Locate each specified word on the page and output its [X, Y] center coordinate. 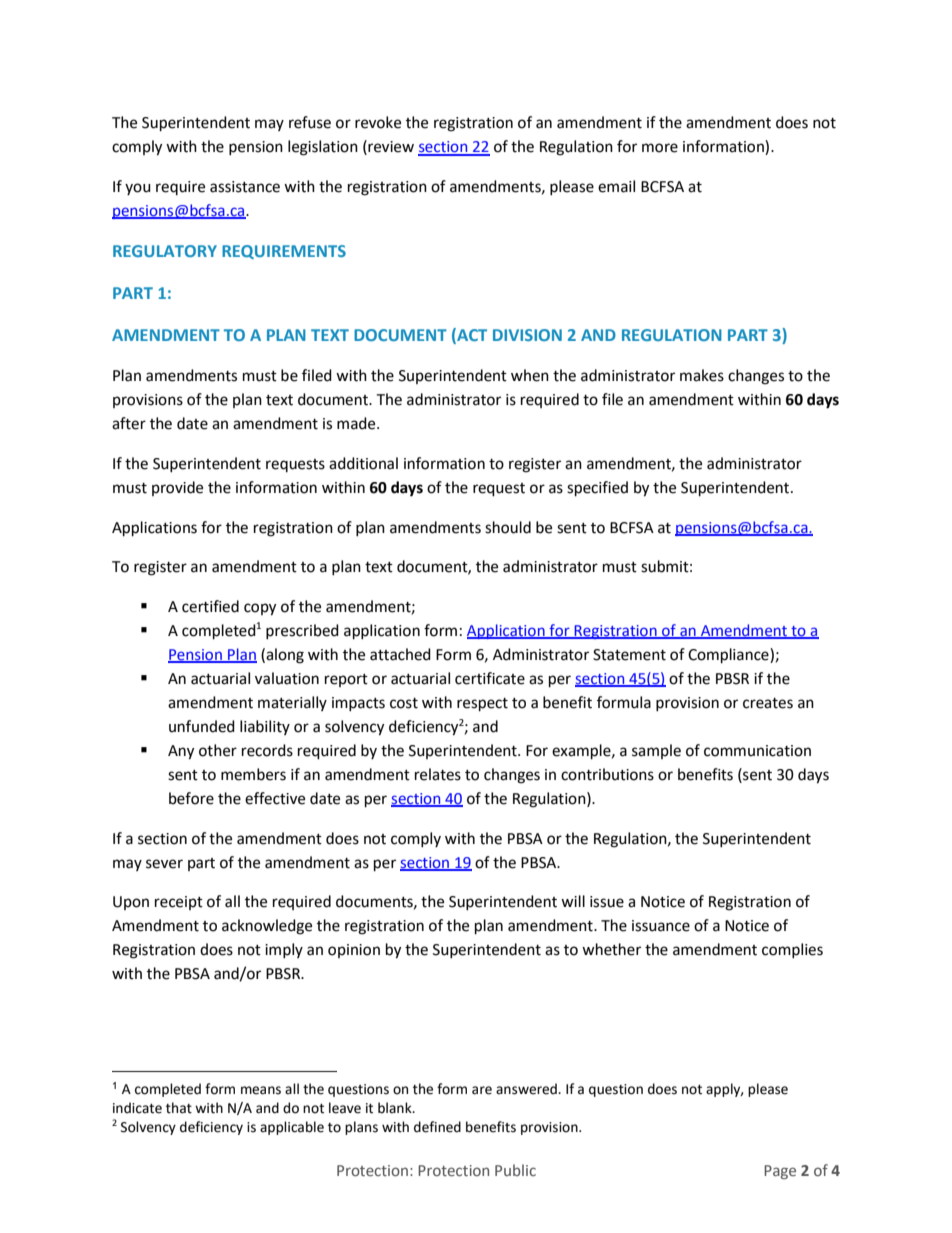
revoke [378, 122]
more [660, 148]
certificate [490, 678]
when [530, 375]
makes [702, 375]
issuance [661, 926]
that [179, 1108]
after [129, 423]
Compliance [729, 656]
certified [210, 606]
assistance [245, 187]
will [573, 901]
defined [437, 1127]
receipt [179, 903]
